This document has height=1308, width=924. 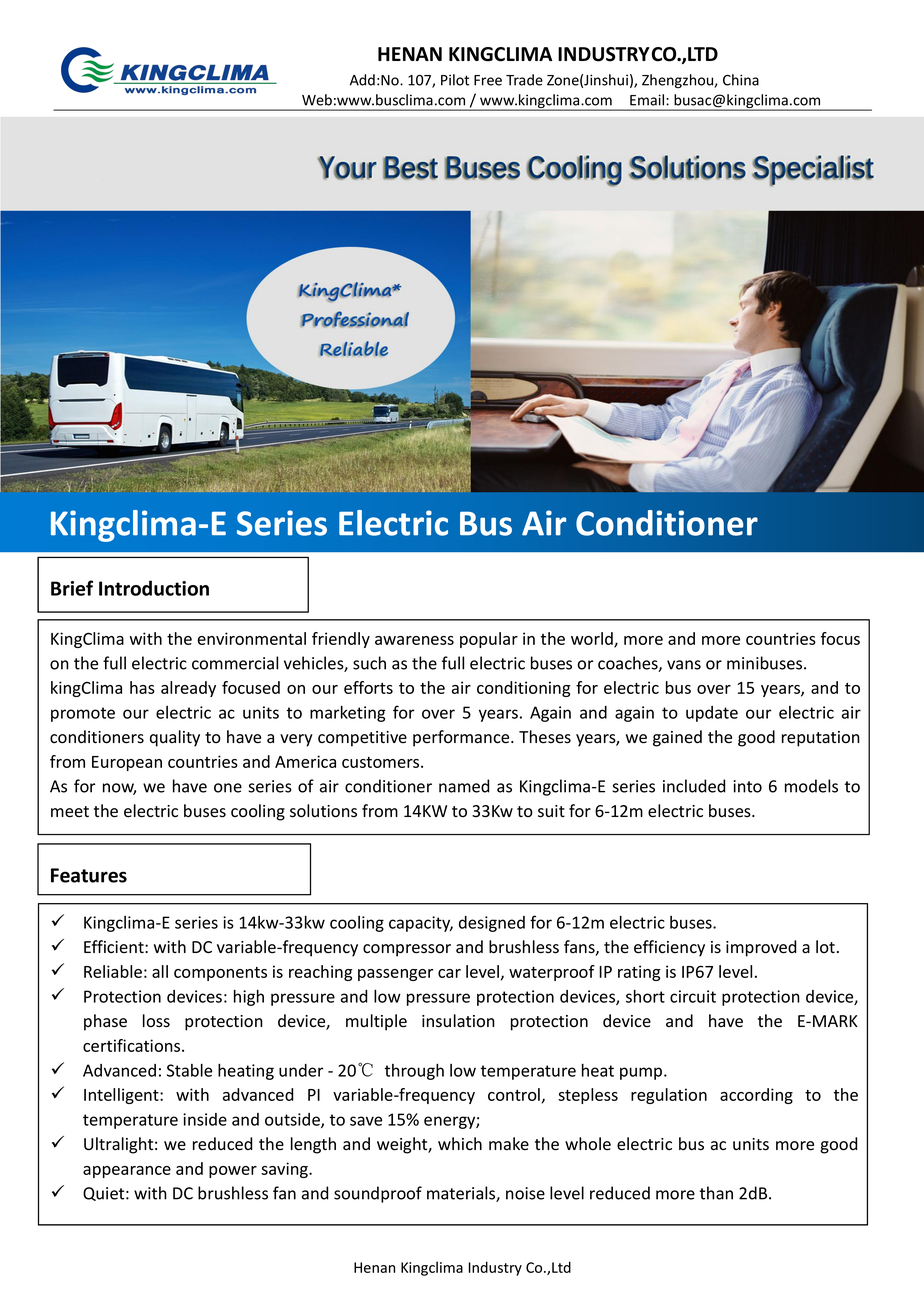 I want to click on Pilot, so click(x=455, y=80).
